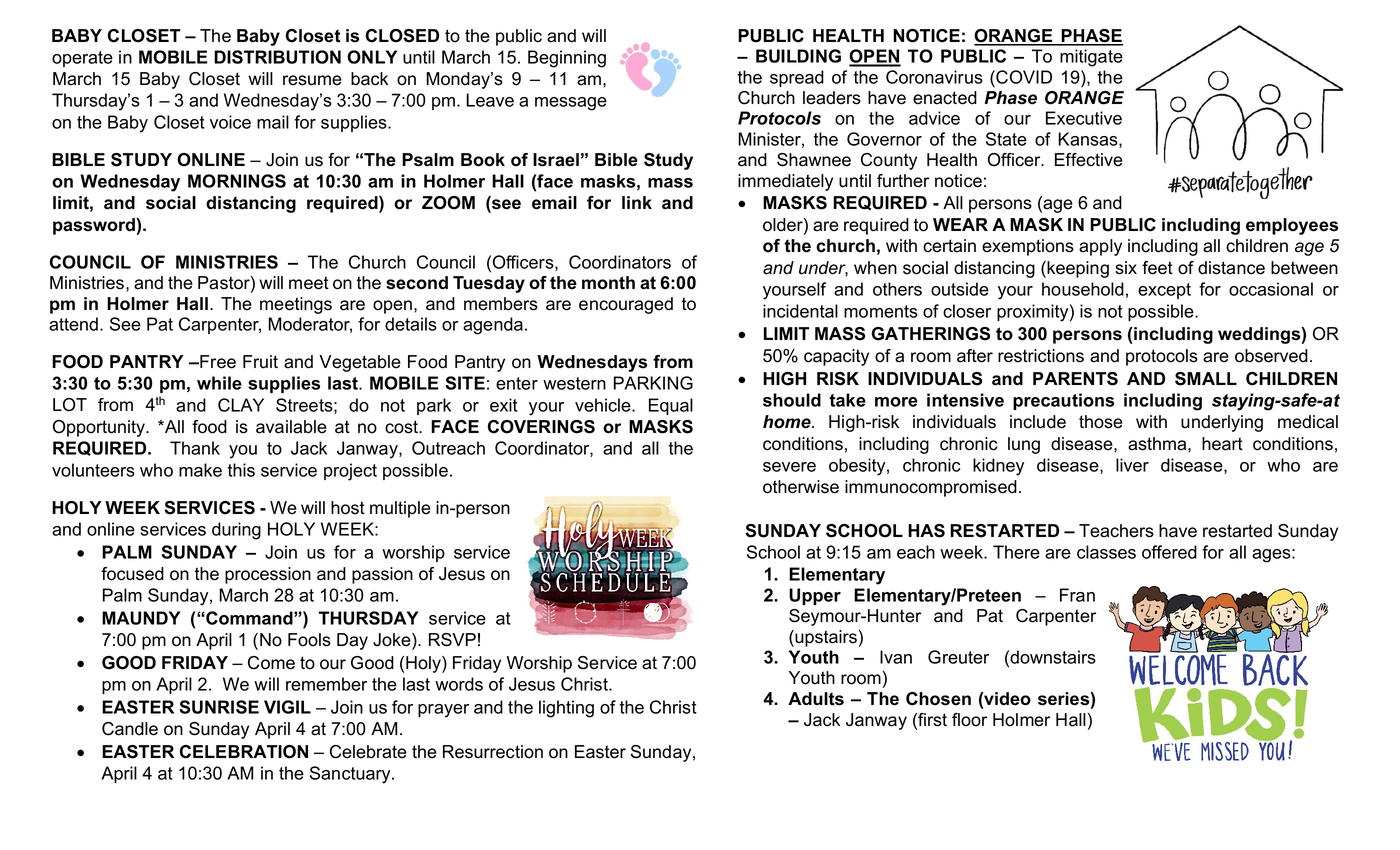 Image resolution: width=1400 pixels, height=850 pixels. Describe the element at coordinates (277, 57) in the screenshot. I see `DISTRIBUTION` at that location.
